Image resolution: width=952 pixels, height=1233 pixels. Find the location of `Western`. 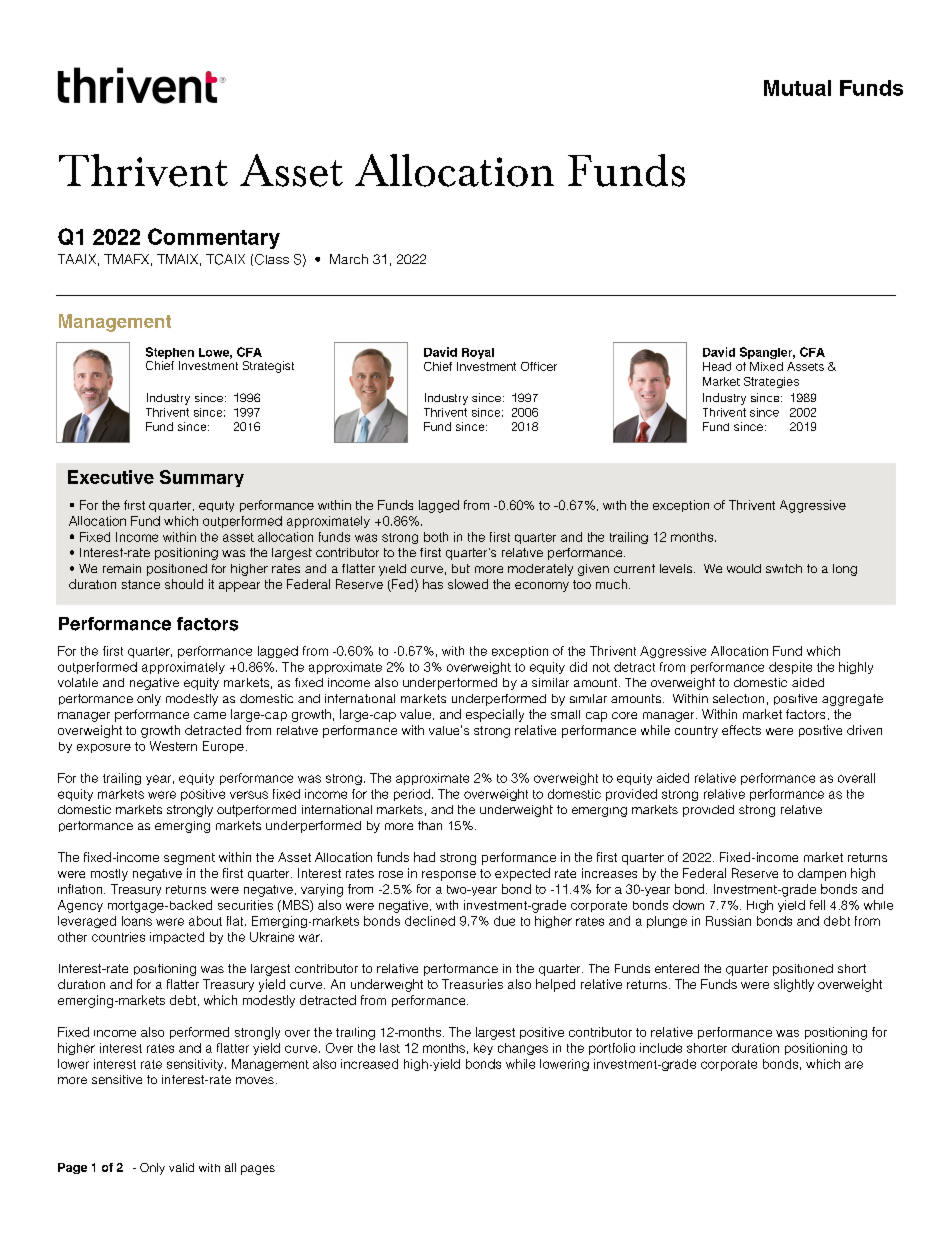

Western is located at coordinates (173, 746).
